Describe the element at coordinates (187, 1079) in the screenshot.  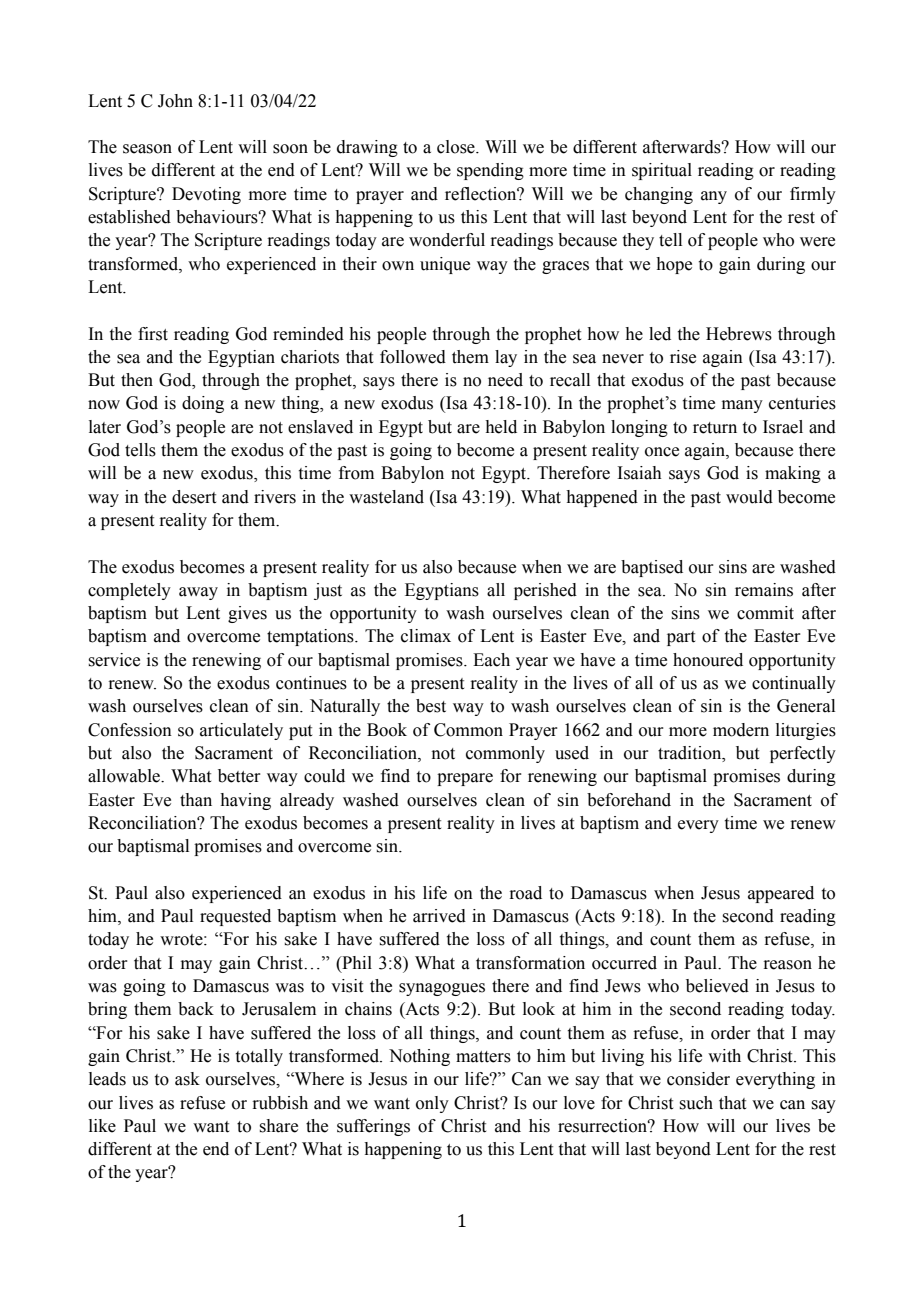
I see `ask` at that location.
